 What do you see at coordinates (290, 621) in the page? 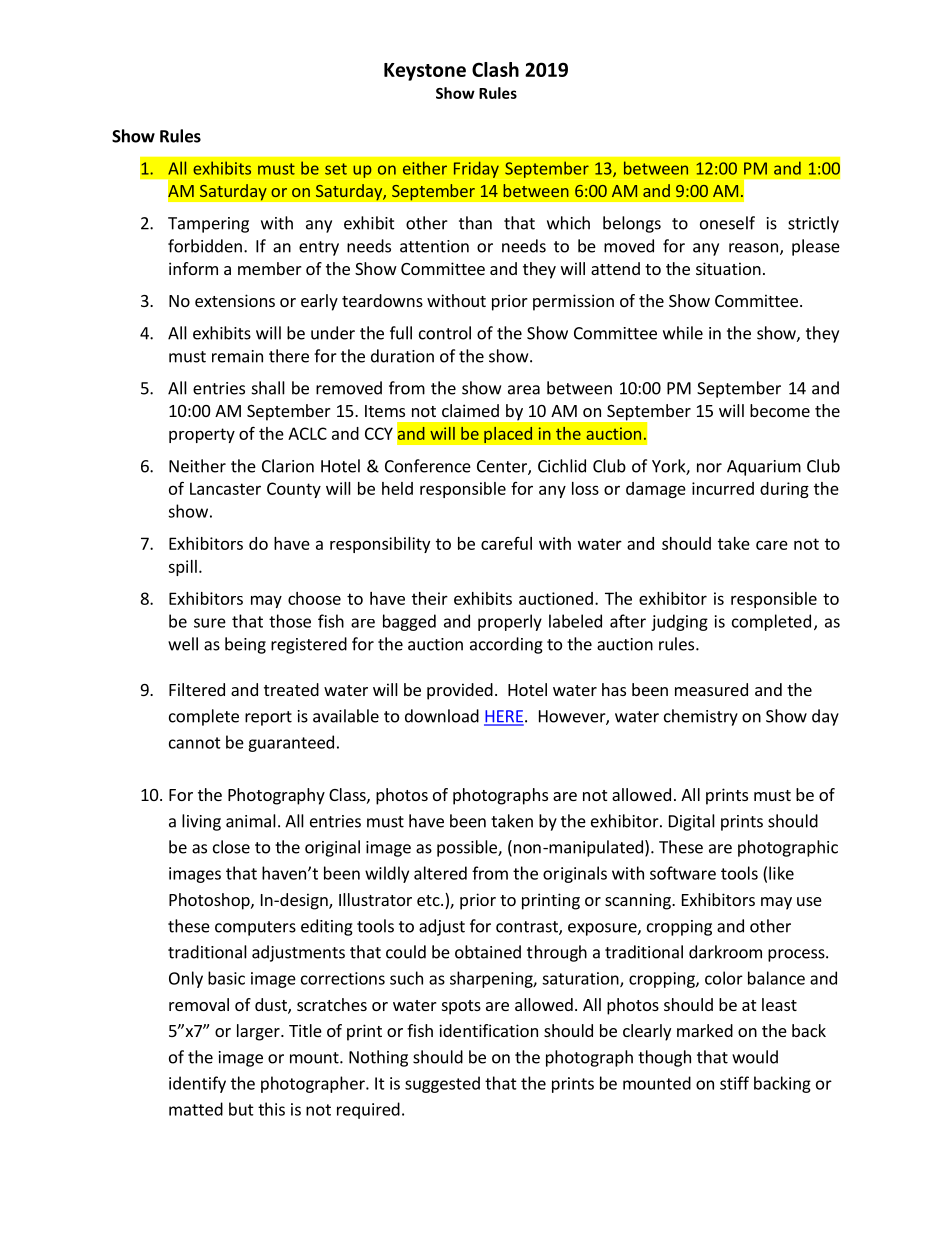
I see `those` at bounding box center [290, 621].
